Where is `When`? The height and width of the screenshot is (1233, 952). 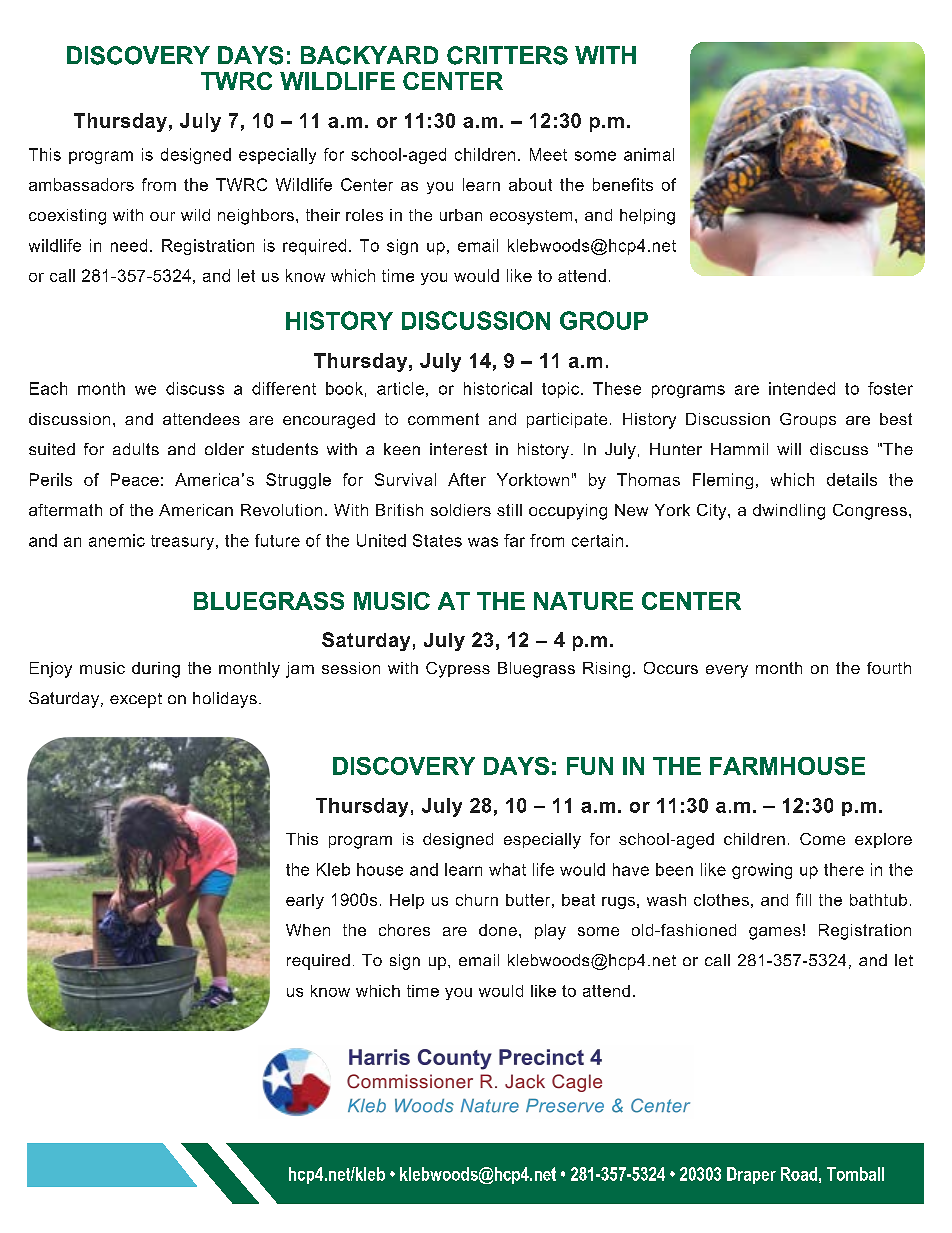 When is located at coordinates (308, 930).
